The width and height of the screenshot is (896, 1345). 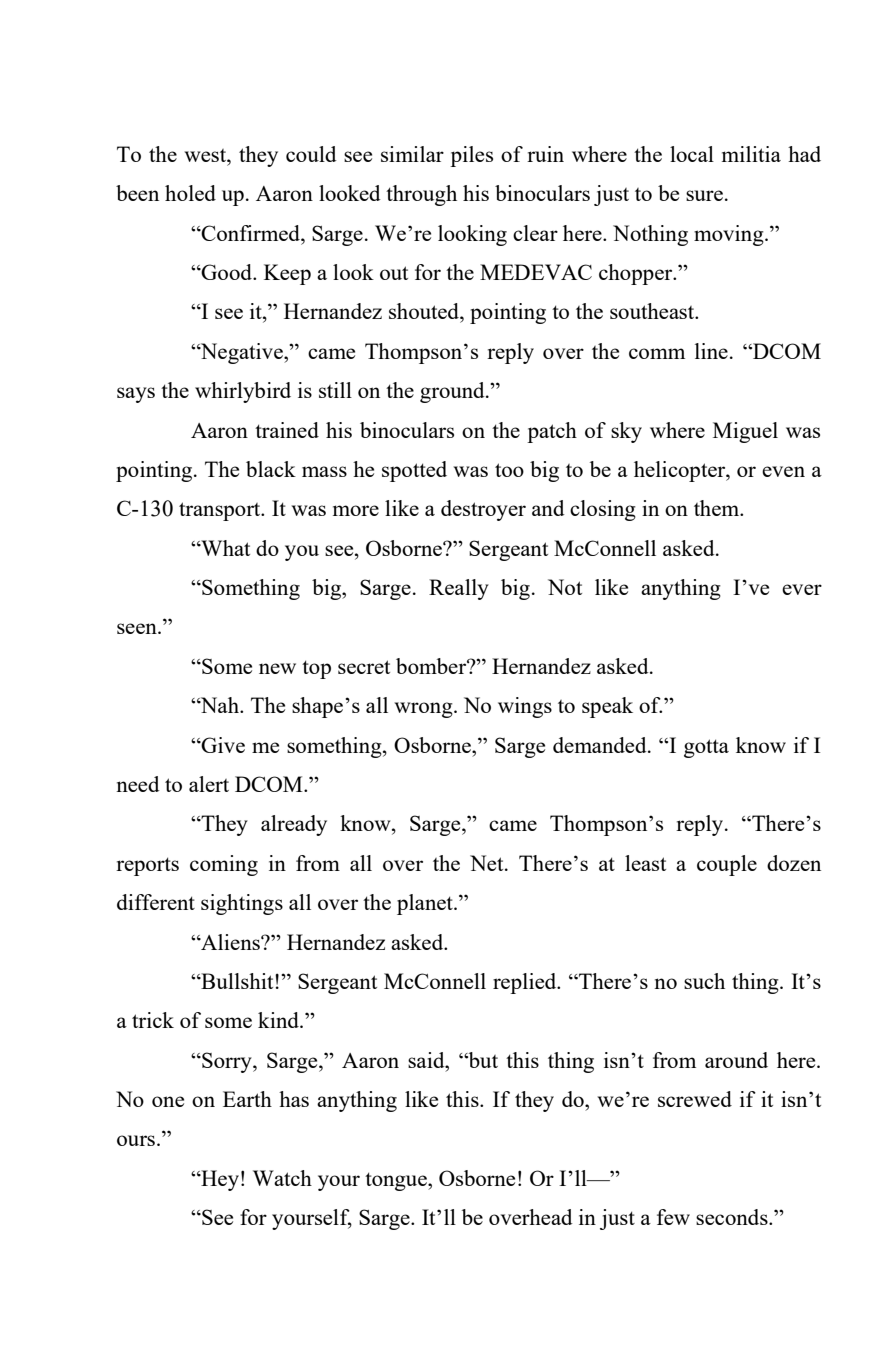 I want to click on seconds, so click(x=733, y=1217).
